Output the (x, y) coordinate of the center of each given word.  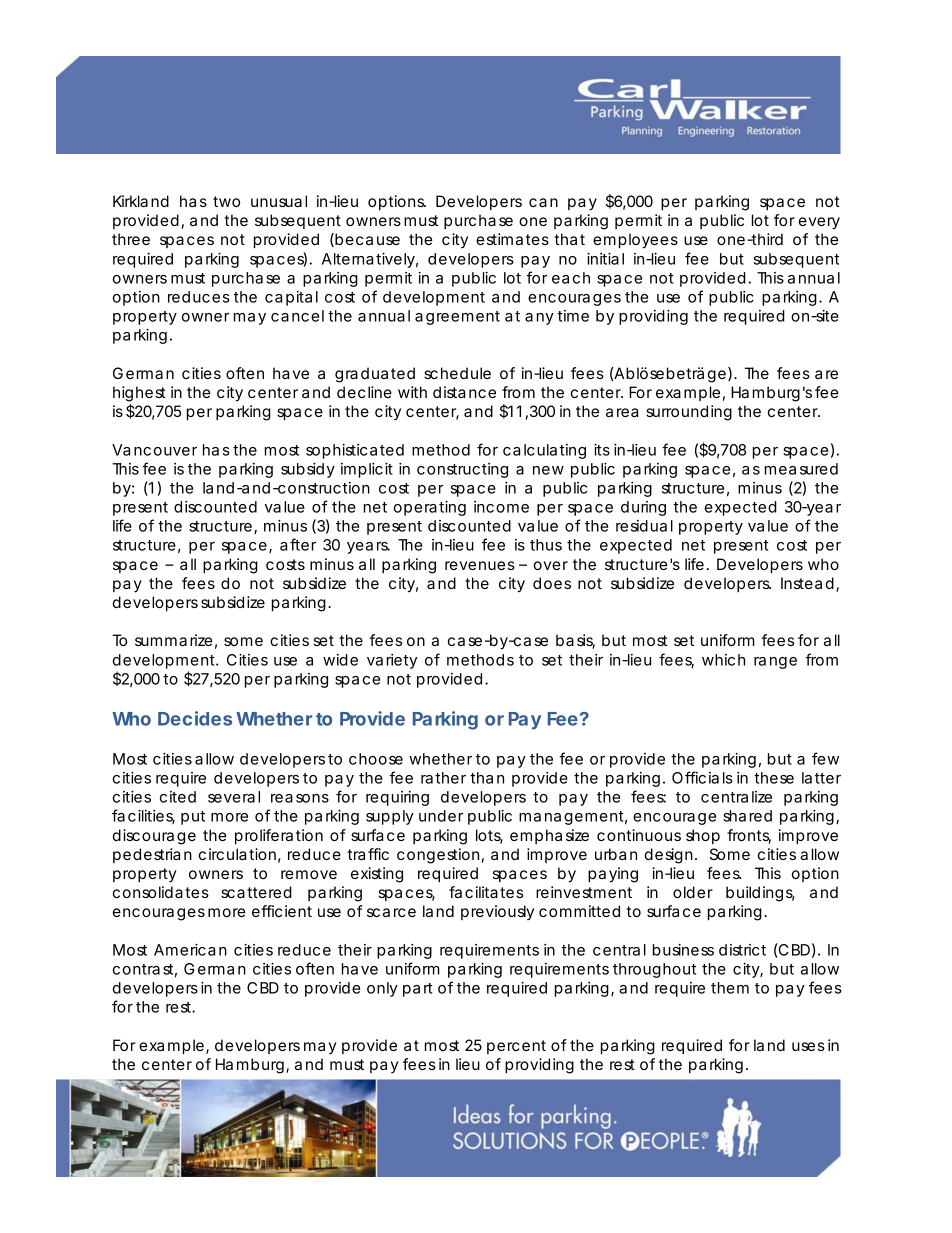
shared (747, 816)
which (723, 660)
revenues (480, 565)
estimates (512, 239)
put (193, 818)
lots (489, 836)
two (226, 201)
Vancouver (154, 450)
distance (464, 392)
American (190, 950)
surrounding (689, 413)
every (819, 223)
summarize (173, 640)
